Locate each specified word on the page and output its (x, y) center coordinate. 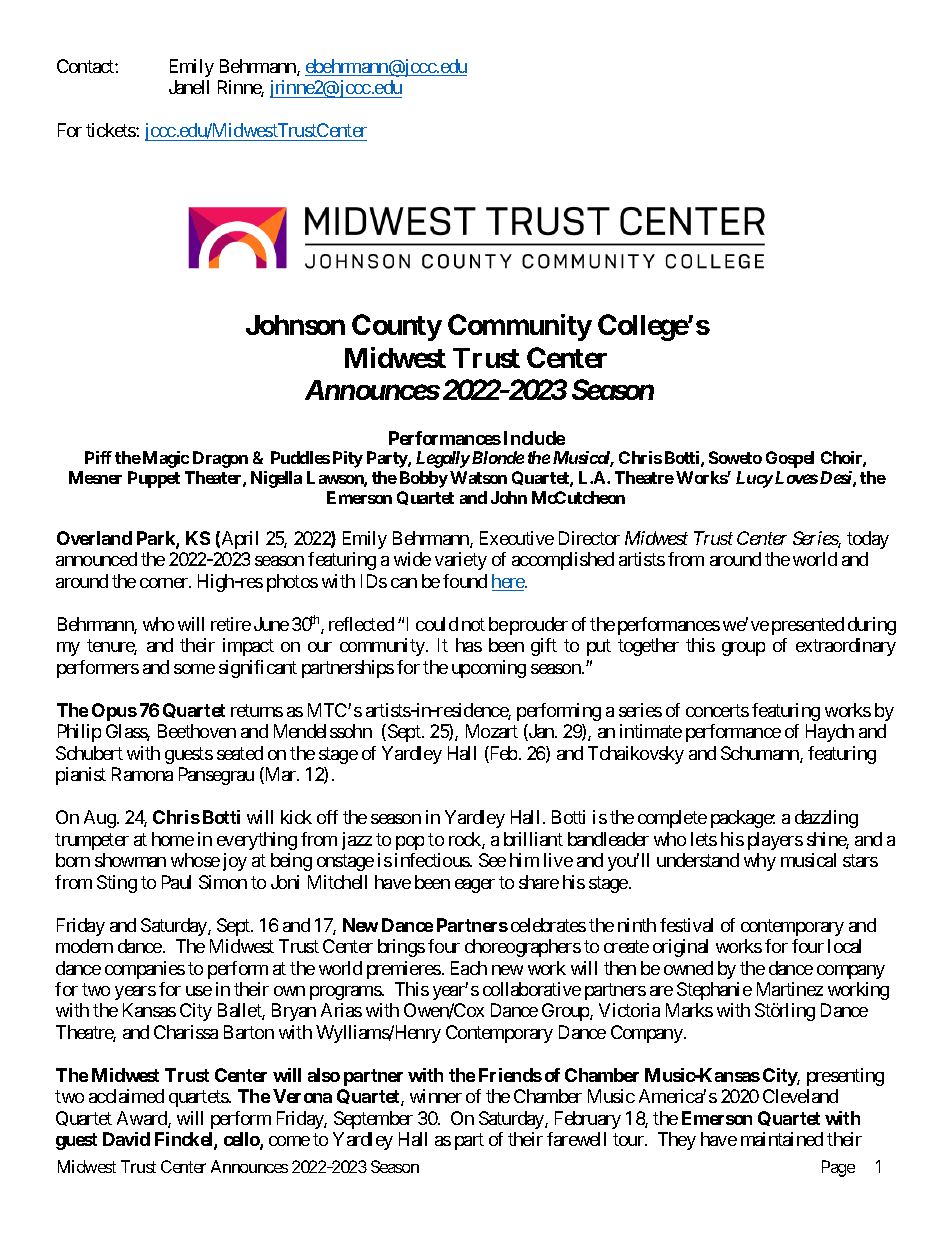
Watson (478, 477)
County (397, 327)
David (126, 1139)
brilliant (533, 839)
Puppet (154, 479)
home (173, 839)
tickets (111, 130)
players (775, 841)
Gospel (790, 459)
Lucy (754, 479)
